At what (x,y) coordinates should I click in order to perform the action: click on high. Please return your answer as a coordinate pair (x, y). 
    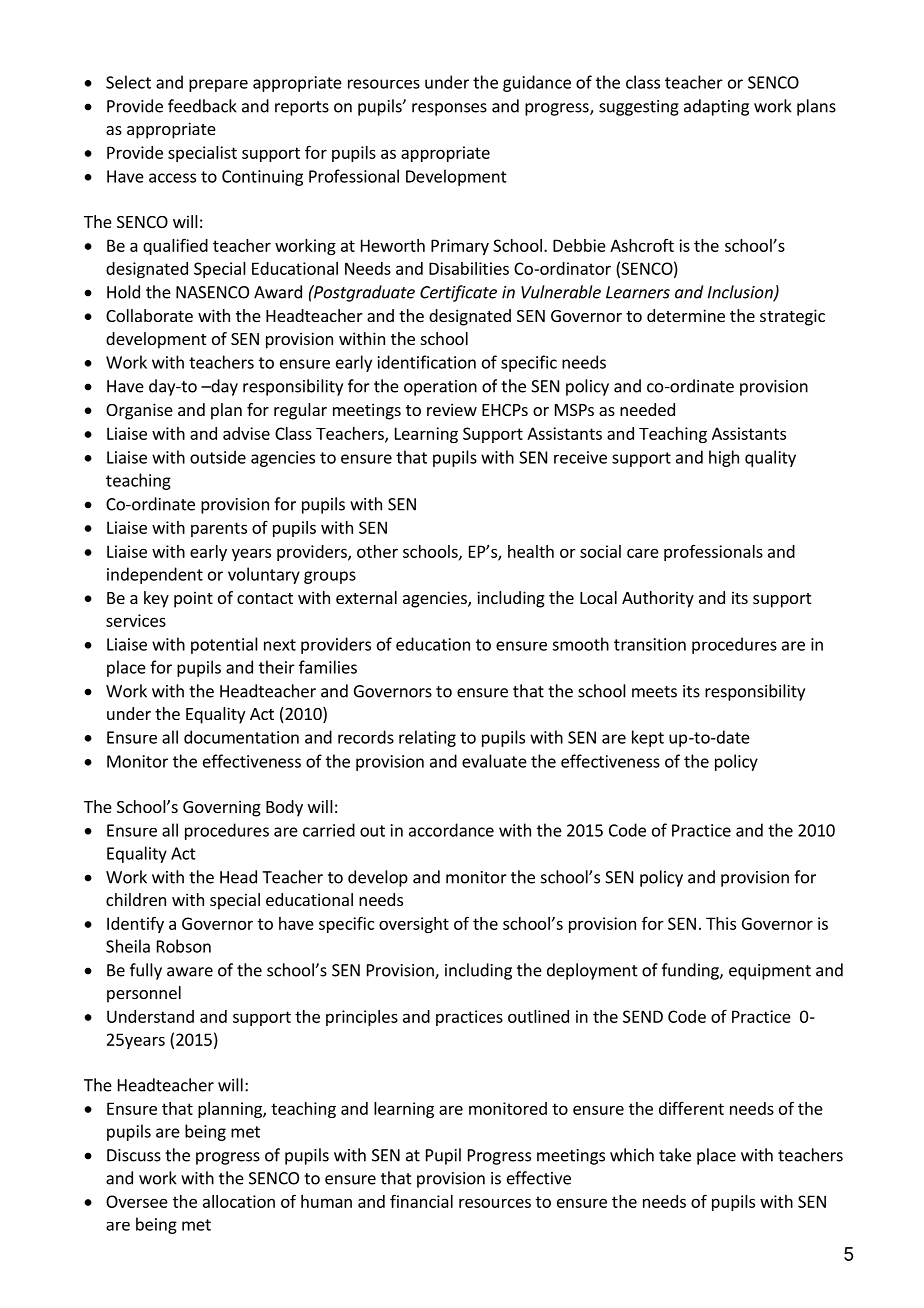
    Looking at the image, I should click on (724, 458).
